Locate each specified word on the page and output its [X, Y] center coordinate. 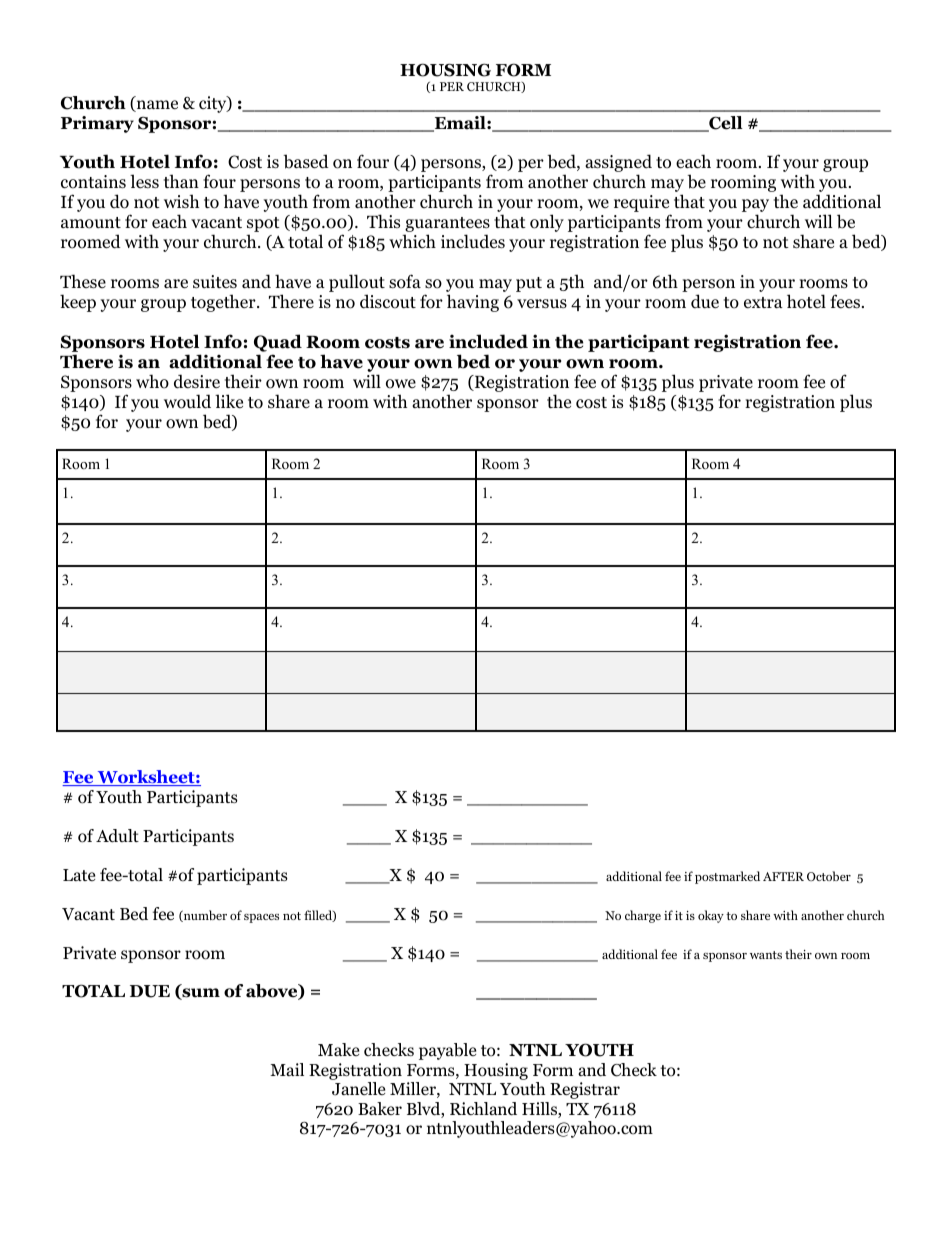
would [187, 401]
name [156, 106]
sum [200, 994]
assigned [618, 164]
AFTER [783, 876]
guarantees [447, 226]
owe [401, 384]
